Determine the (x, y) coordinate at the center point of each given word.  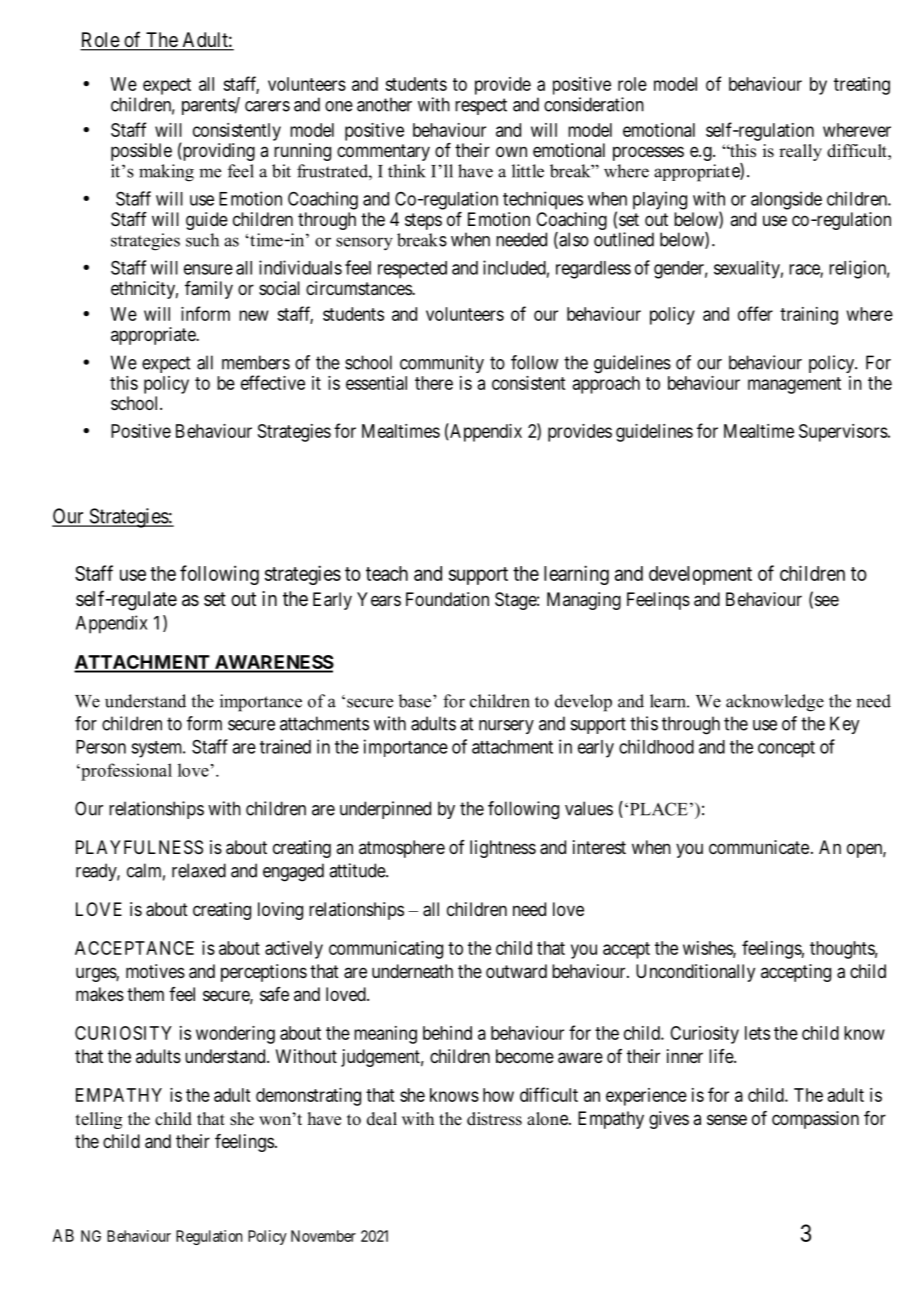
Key (844, 725)
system (158, 749)
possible (141, 152)
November (323, 1236)
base (414, 701)
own (511, 151)
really (800, 152)
